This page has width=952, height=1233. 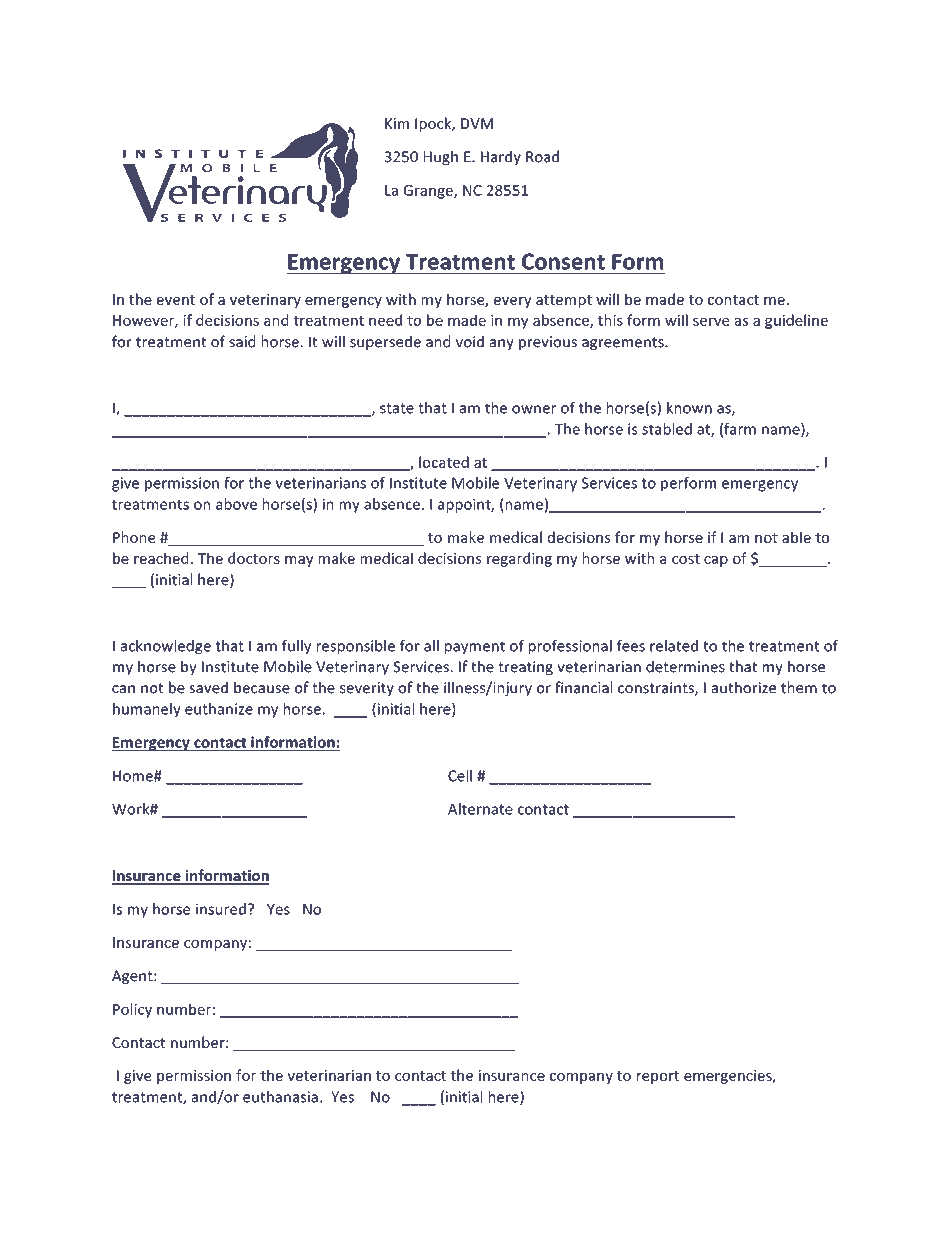 I want to click on related, so click(x=674, y=646).
